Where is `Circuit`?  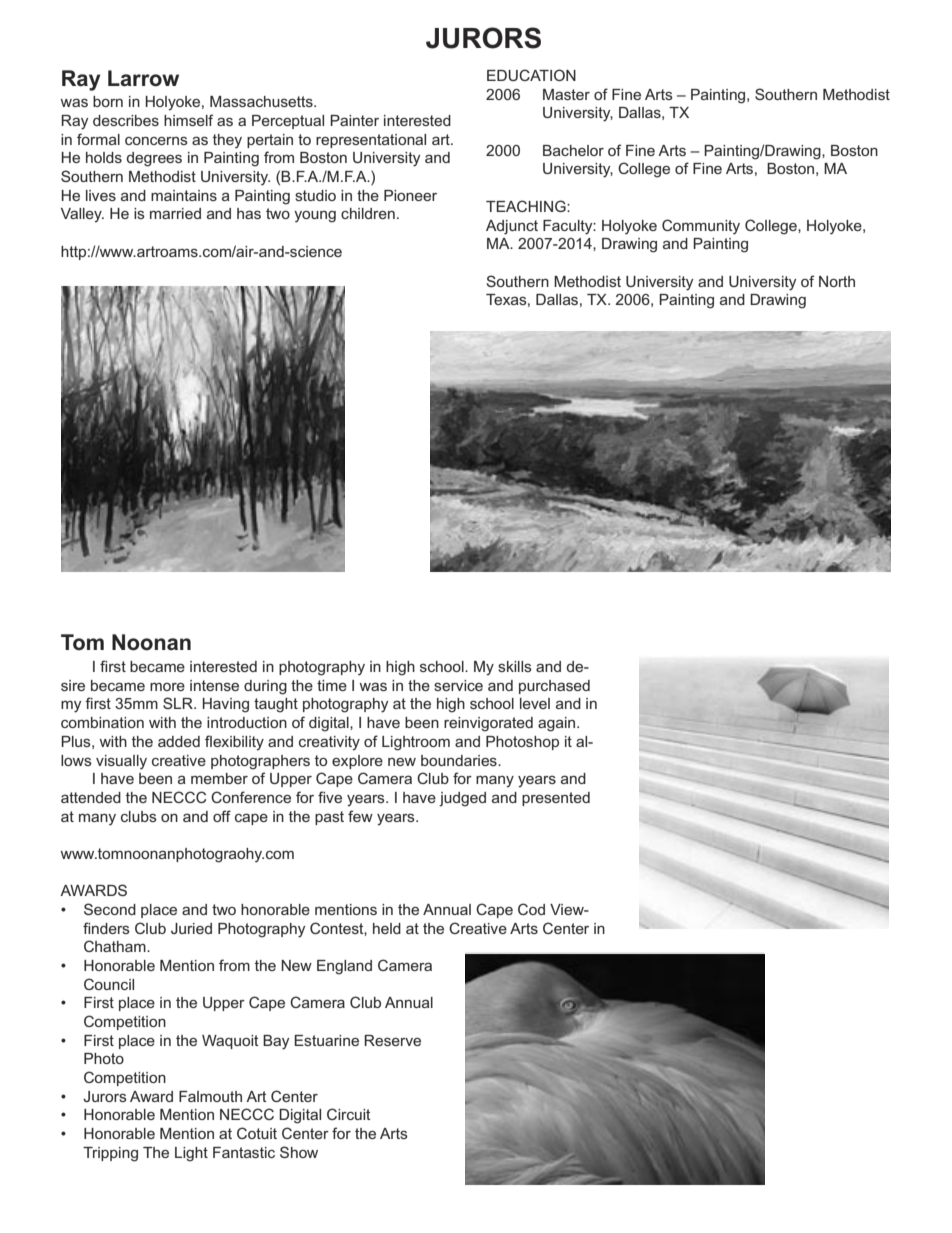 Circuit is located at coordinates (349, 1114).
